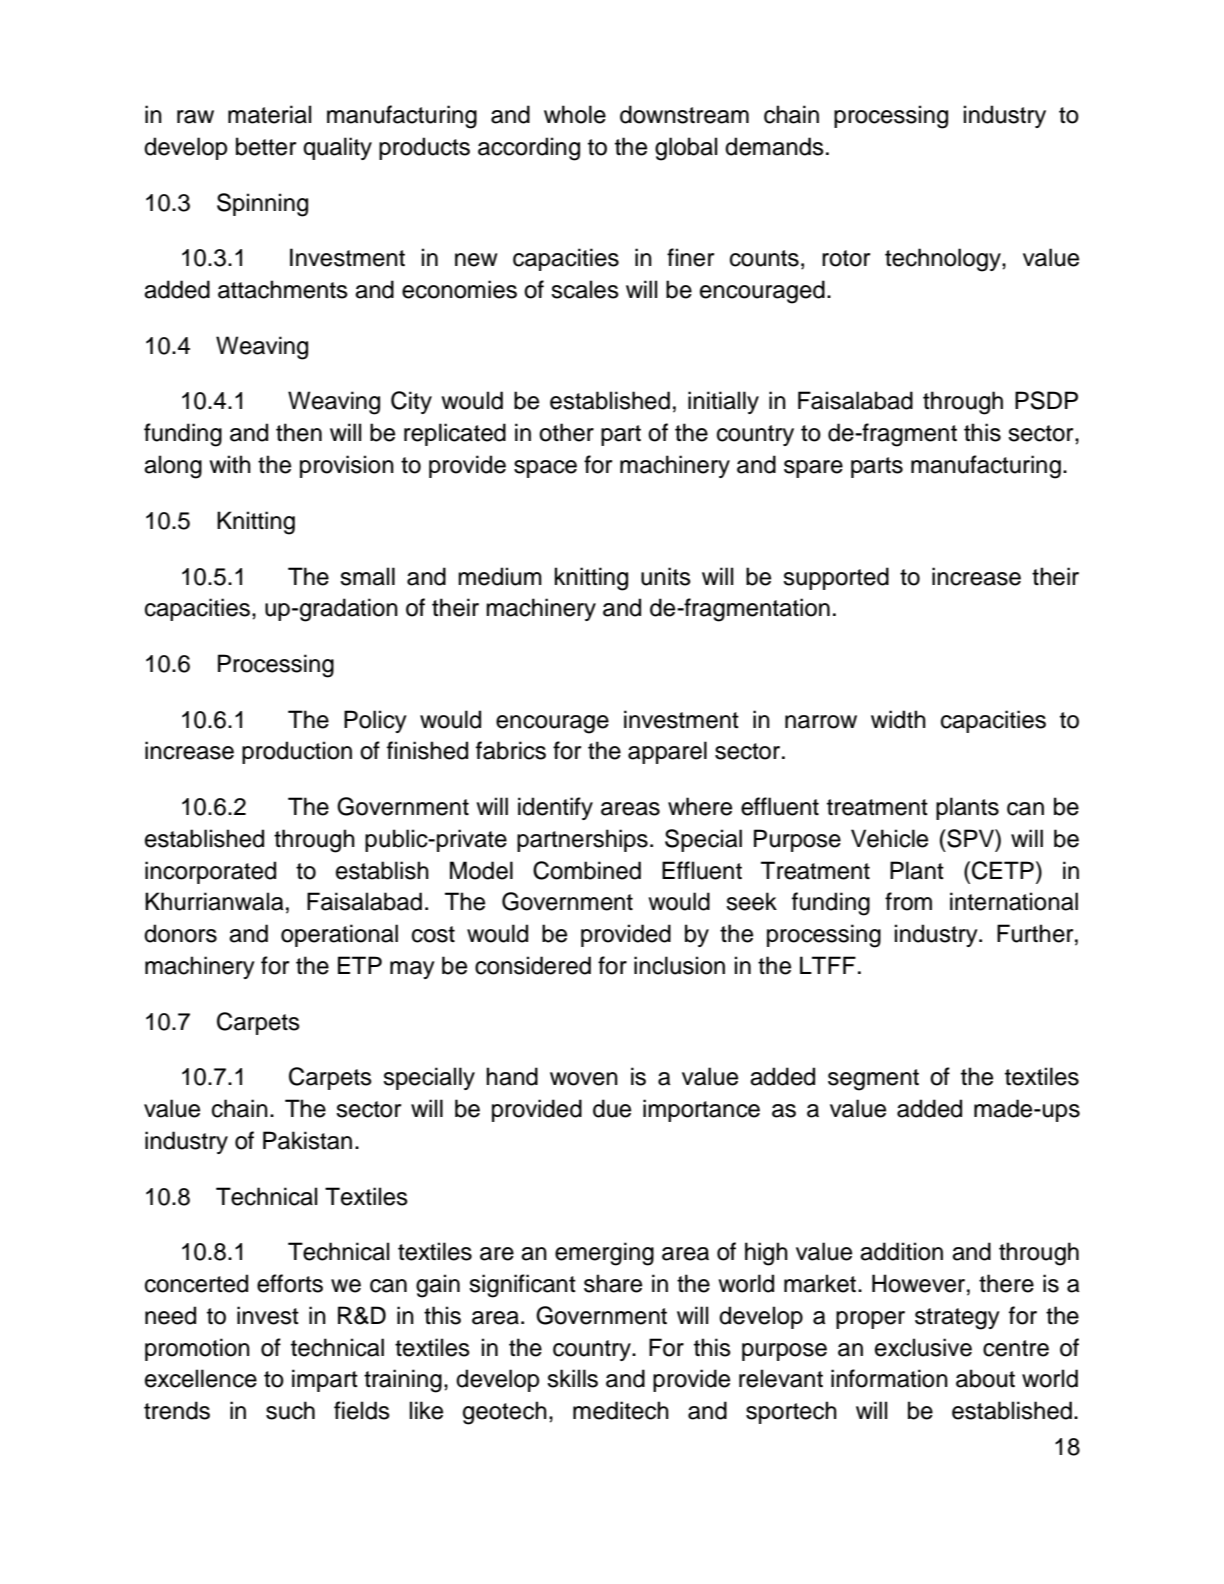 This screenshot has width=1224, height=1584. Describe the element at coordinates (307, 1140) in the screenshot. I see `Pakistan` at that location.
